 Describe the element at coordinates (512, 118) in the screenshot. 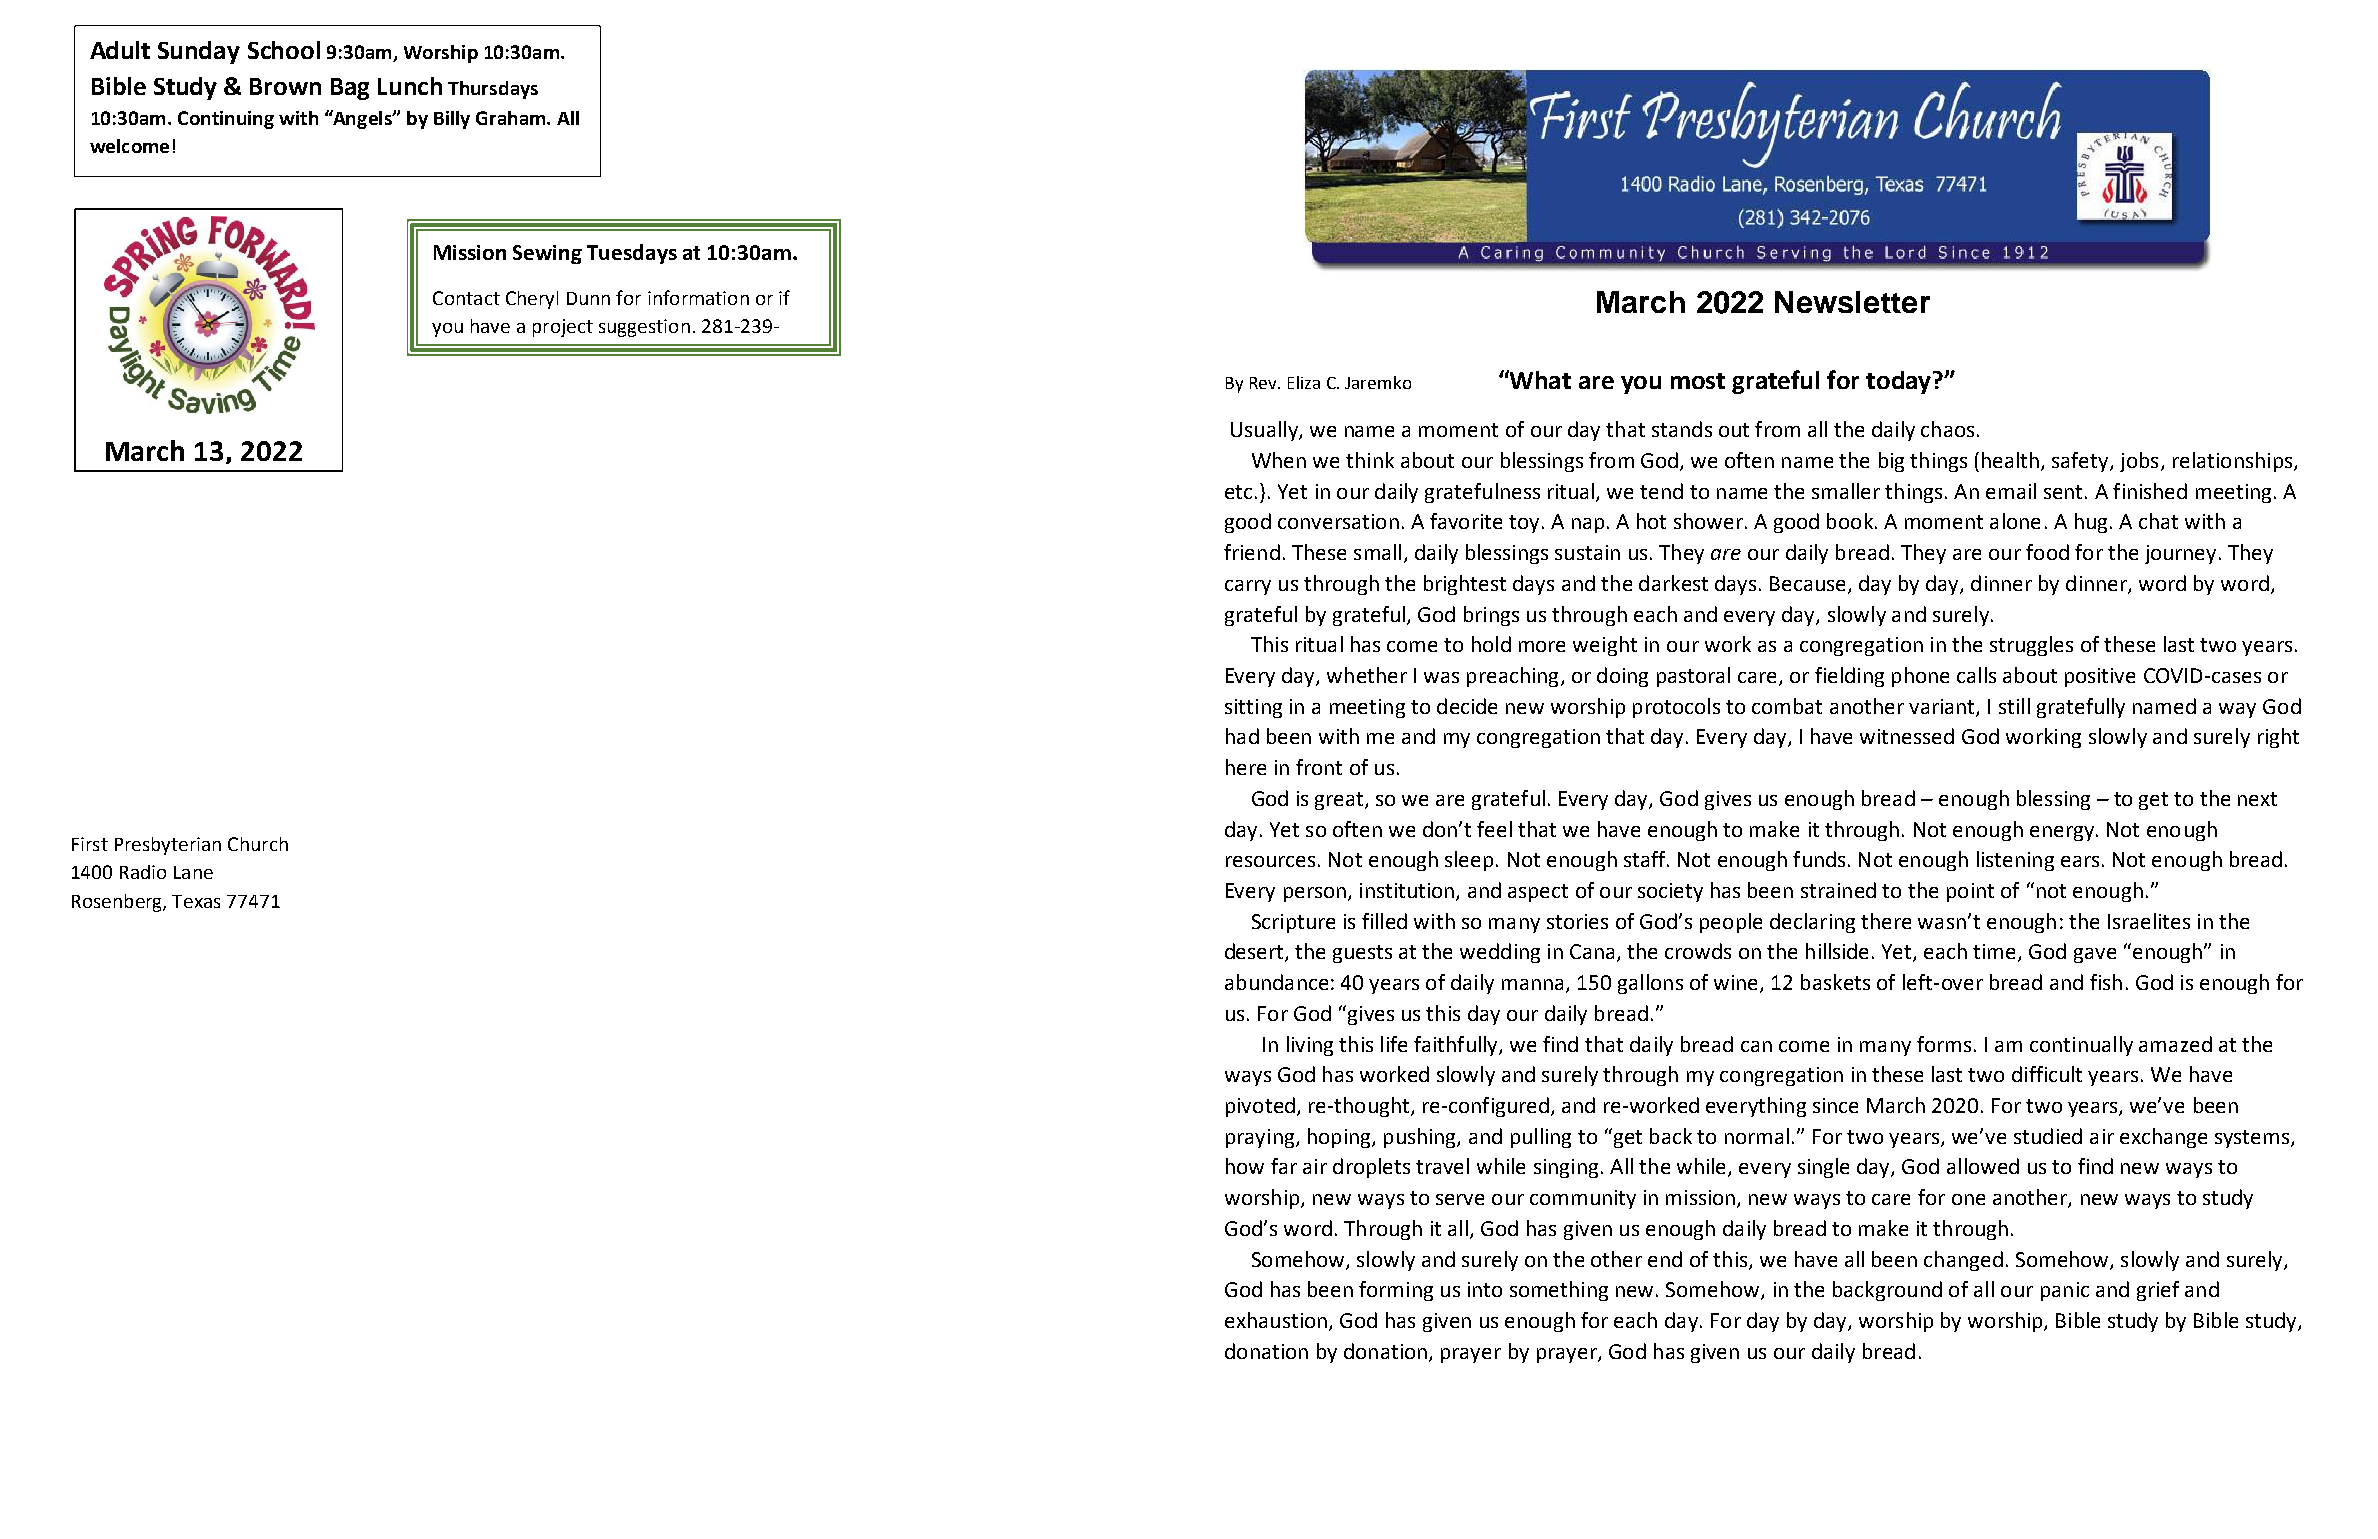

I see `Graham` at that location.
